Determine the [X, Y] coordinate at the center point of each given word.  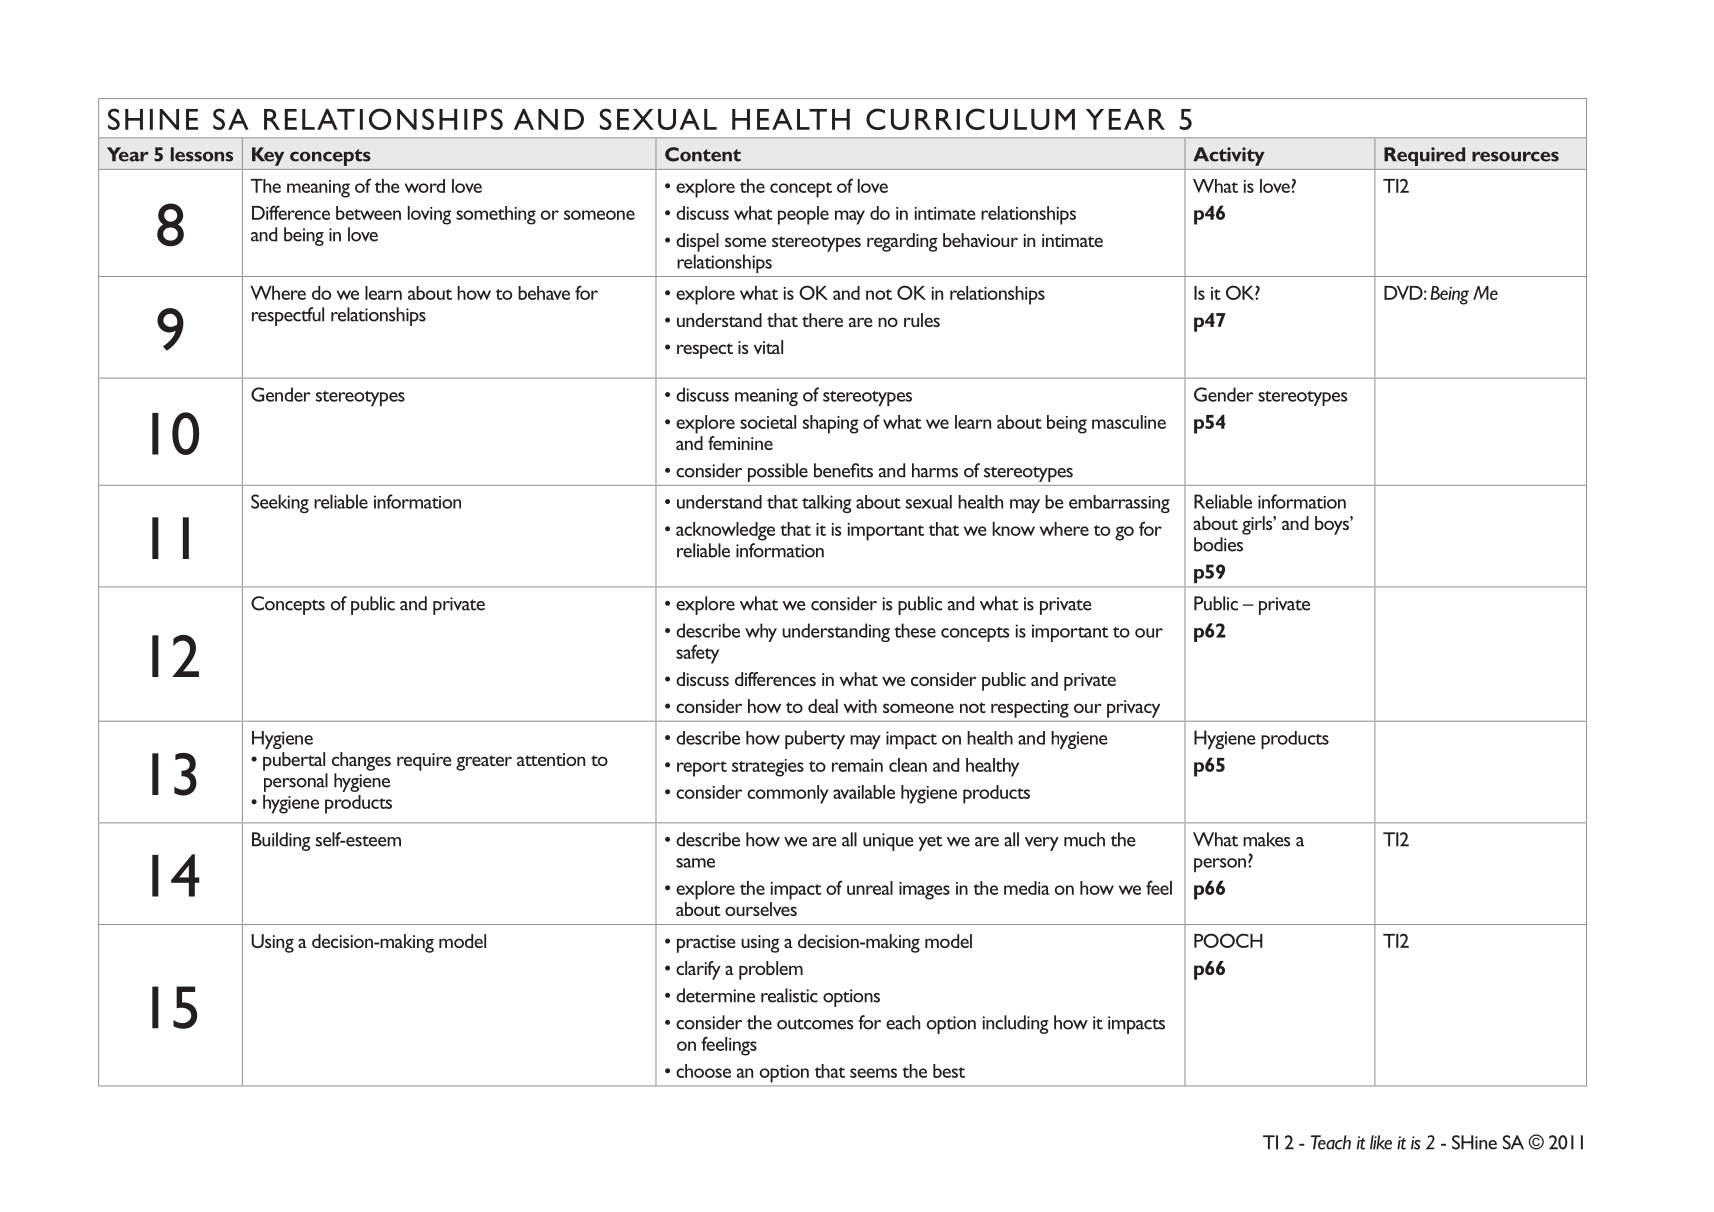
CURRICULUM [970, 119]
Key [268, 156]
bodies [1218, 544]
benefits [843, 470]
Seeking [280, 503]
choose [703, 1071]
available [864, 792]
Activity [1229, 156]
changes [361, 761]
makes [1267, 839]
